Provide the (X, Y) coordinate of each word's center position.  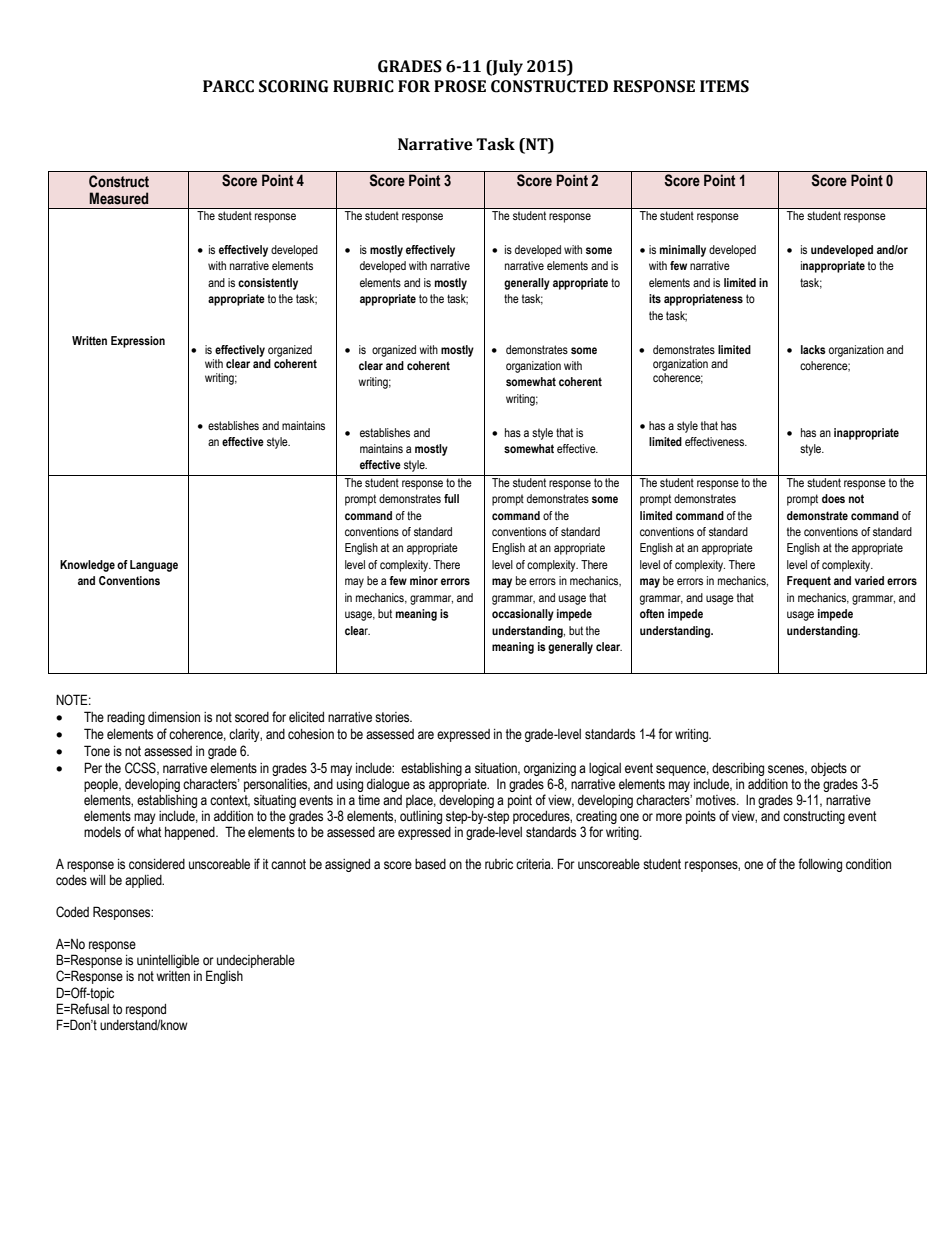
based (430, 864)
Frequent (809, 582)
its (655, 298)
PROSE (460, 86)
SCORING (293, 86)
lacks (813, 349)
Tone (97, 750)
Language (154, 566)
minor (424, 580)
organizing (550, 769)
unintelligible (168, 961)
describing (738, 769)
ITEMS (724, 86)
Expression (138, 342)
